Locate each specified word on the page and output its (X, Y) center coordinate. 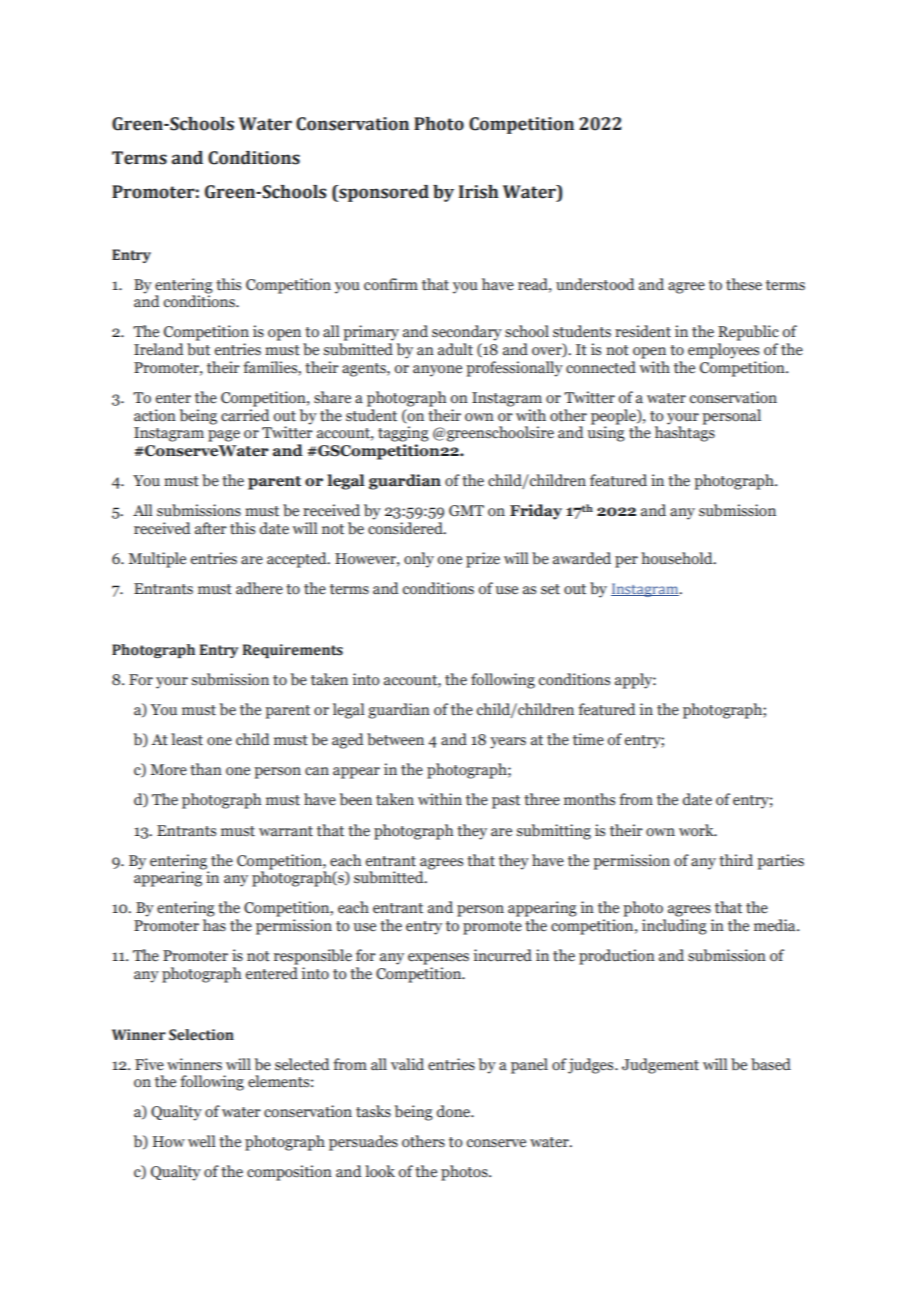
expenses (438, 959)
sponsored (383, 193)
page (224, 436)
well (202, 1141)
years (508, 743)
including (674, 927)
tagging (403, 434)
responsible (313, 957)
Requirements (293, 651)
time (588, 739)
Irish (478, 192)
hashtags (685, 433)
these (744, 284)
